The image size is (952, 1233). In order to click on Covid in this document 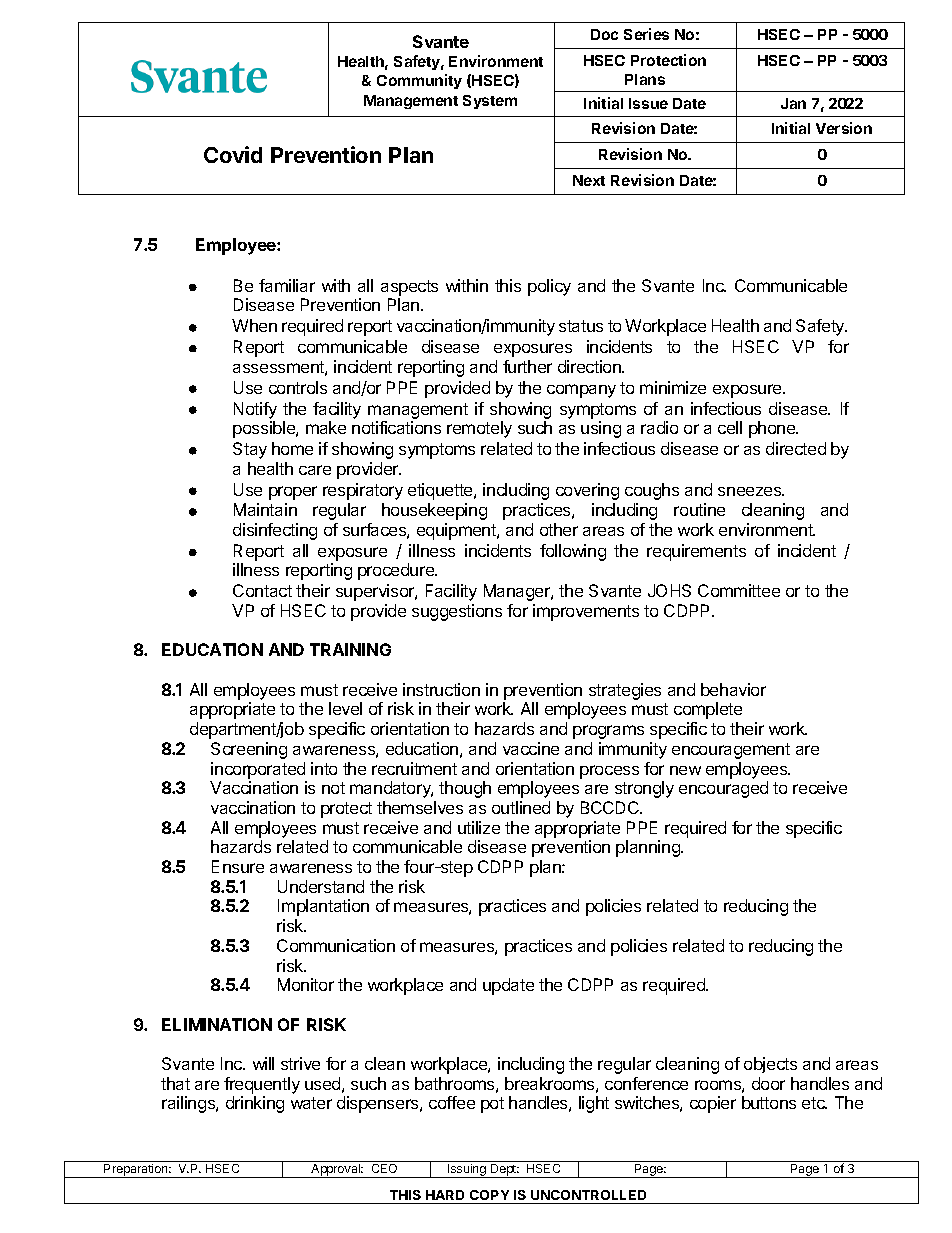, I will do `click(233, 154)`.
